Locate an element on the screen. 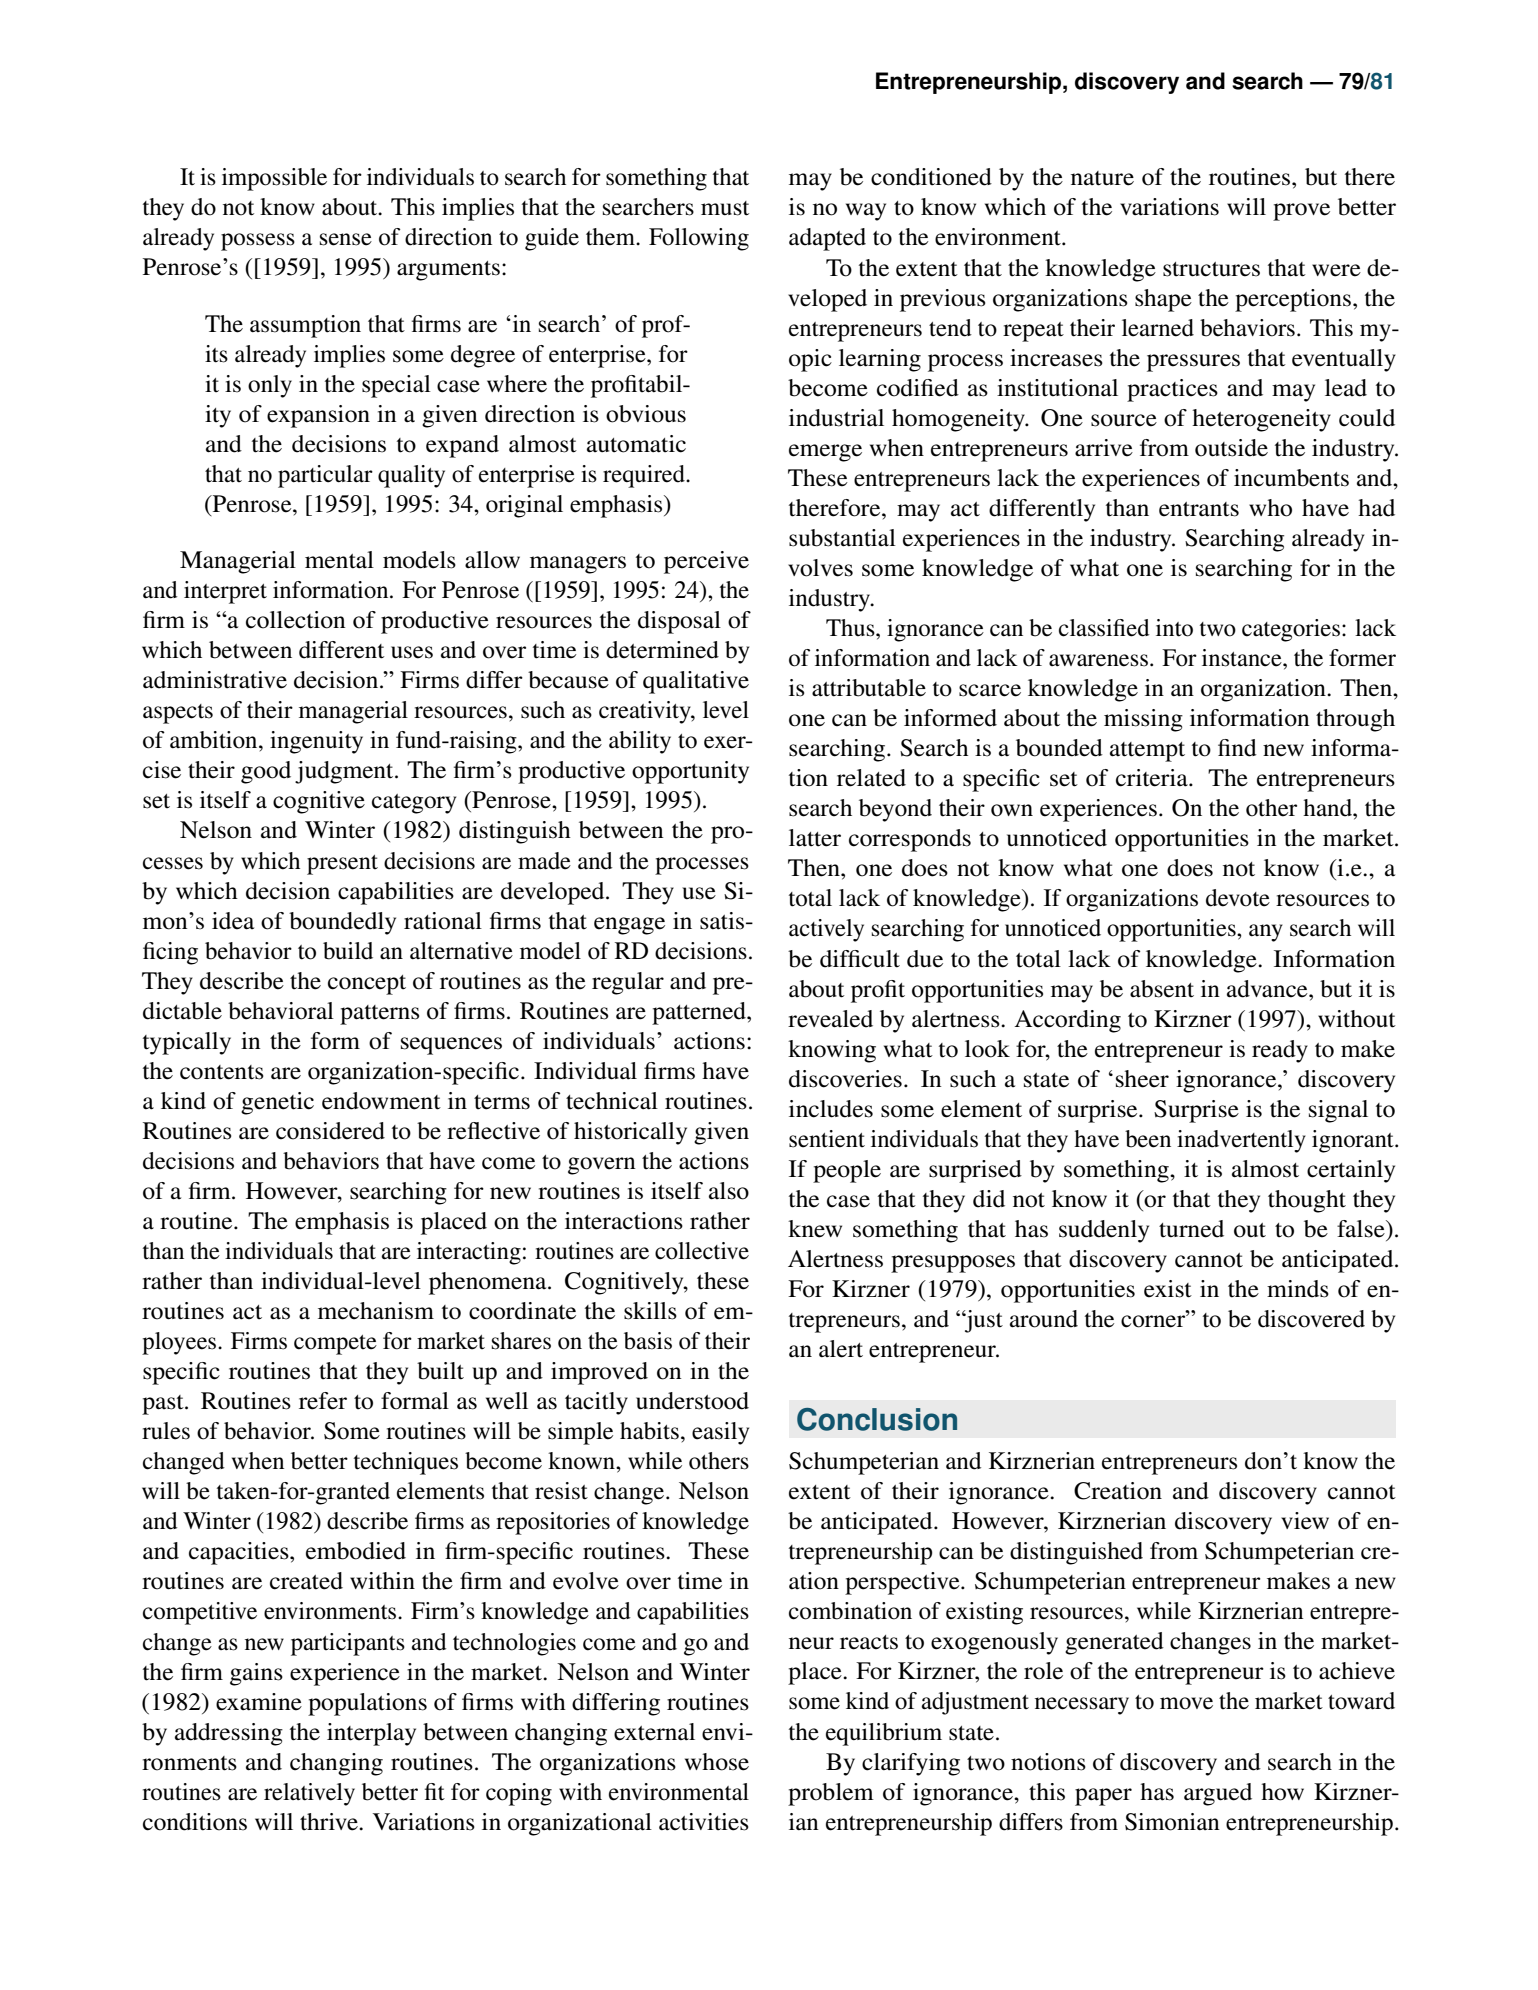 The height and width of the screenshot is (1990, 1538). structures is located at coordinates (1211, 269).
